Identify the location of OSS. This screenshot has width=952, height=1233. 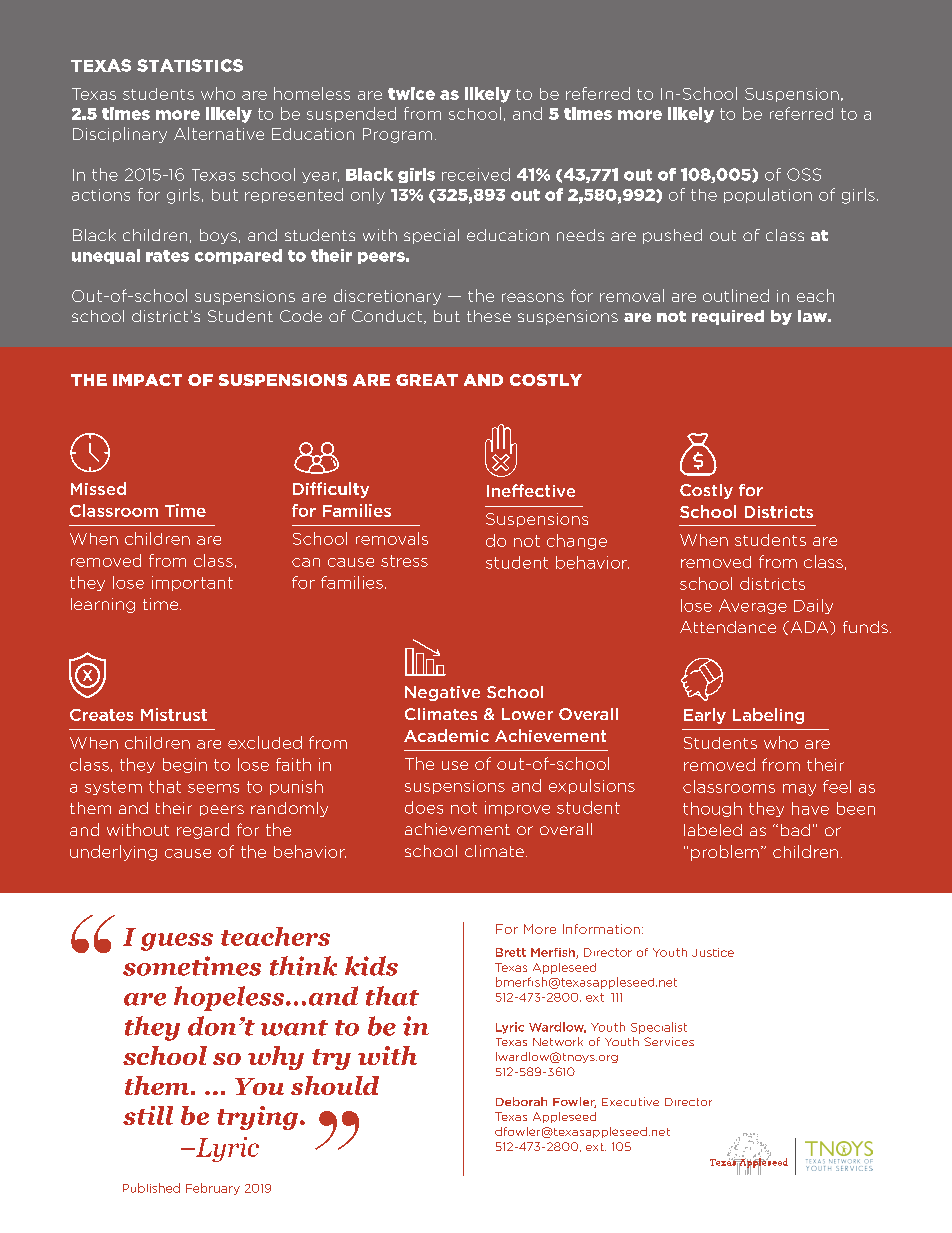
(804, 174).
